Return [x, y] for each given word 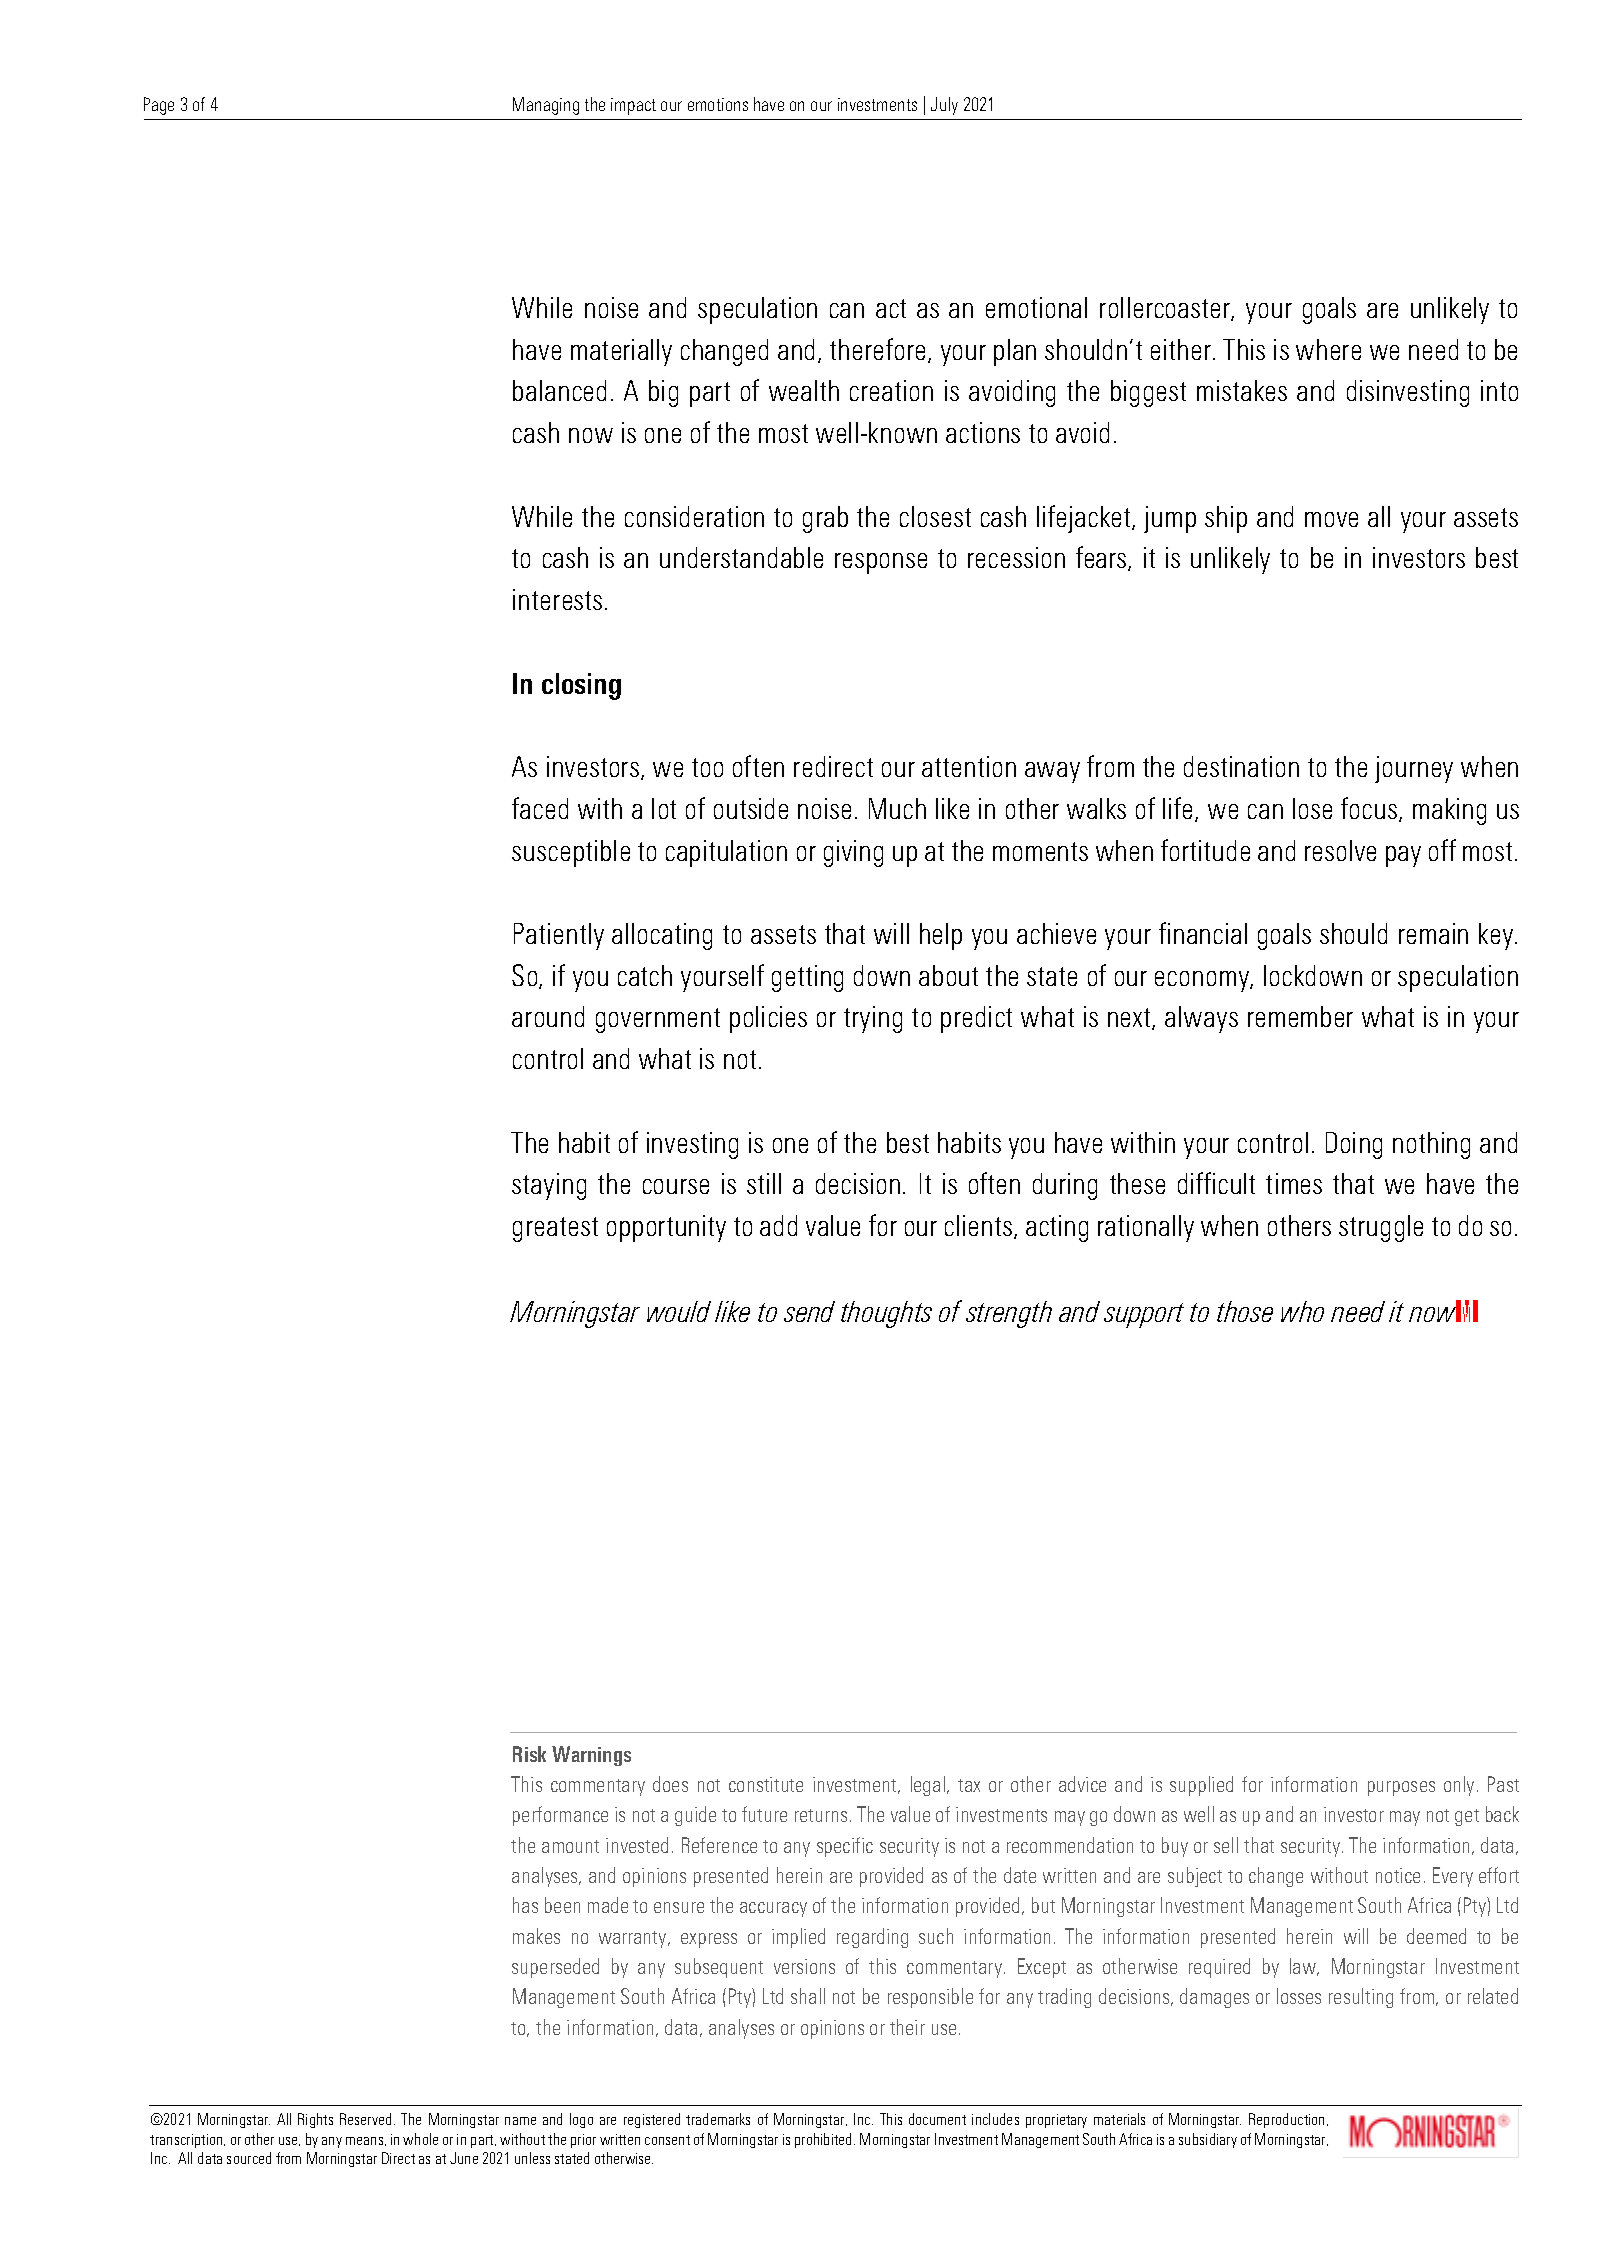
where [1328, 349]
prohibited [825, 2140]
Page [159, 106]
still [764, 1183]
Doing [1354, 1145]
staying [549, 1186]
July [944, 106]
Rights [315, 2120]
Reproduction [1288, 2120]
